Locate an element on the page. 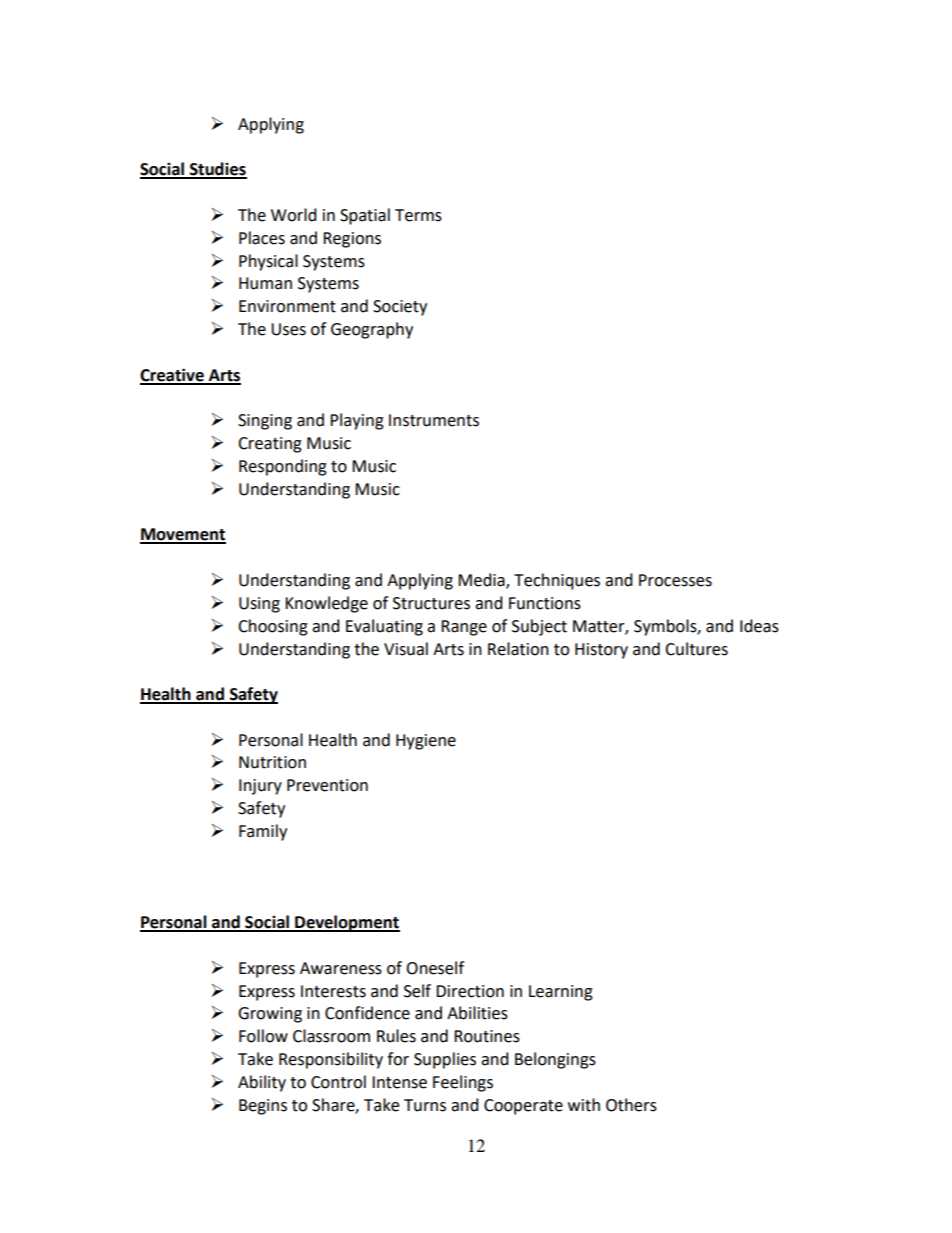  Society is located at coordinates (400, 308).
